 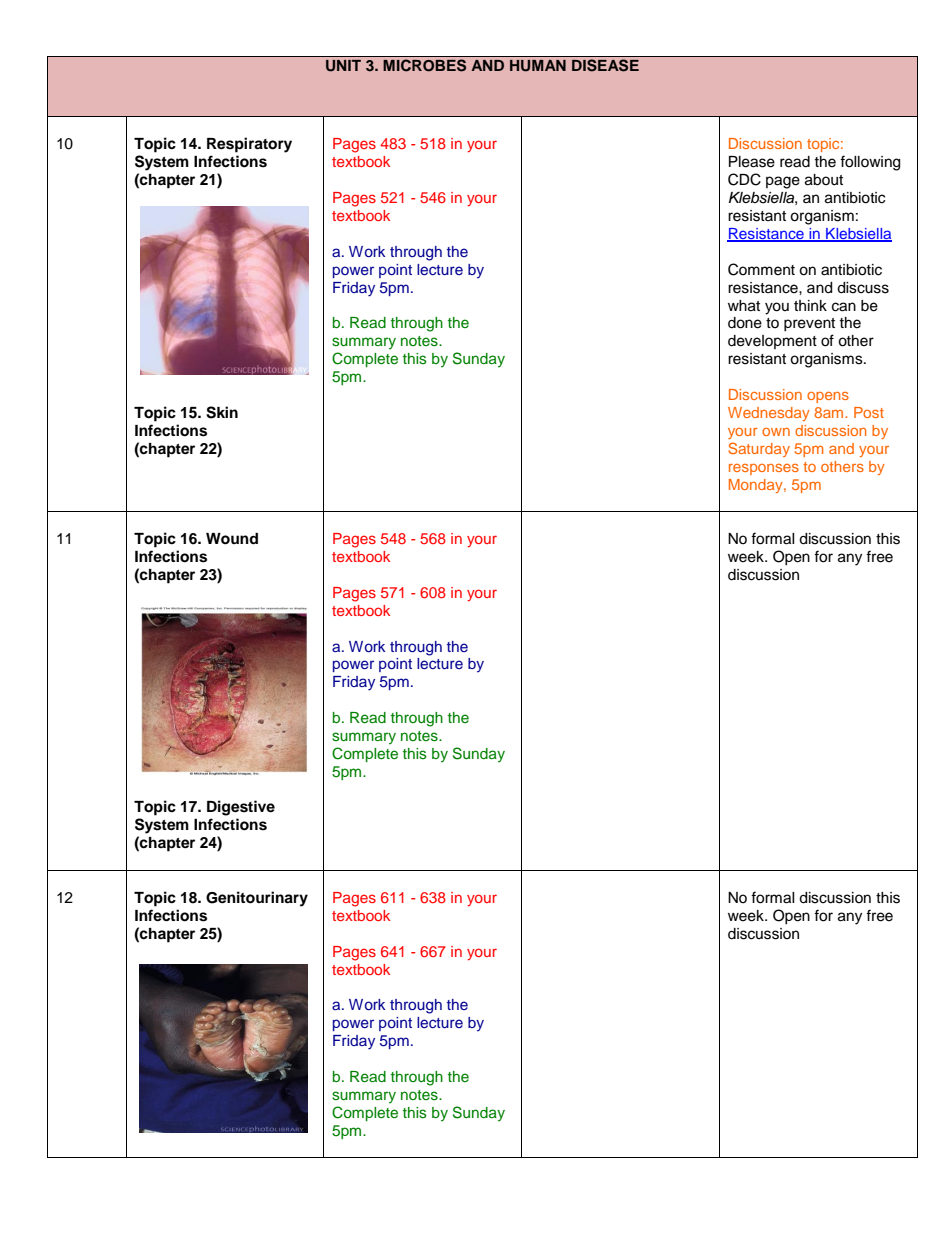 I want to click on Respiratory, so click(x=249, y=145).
